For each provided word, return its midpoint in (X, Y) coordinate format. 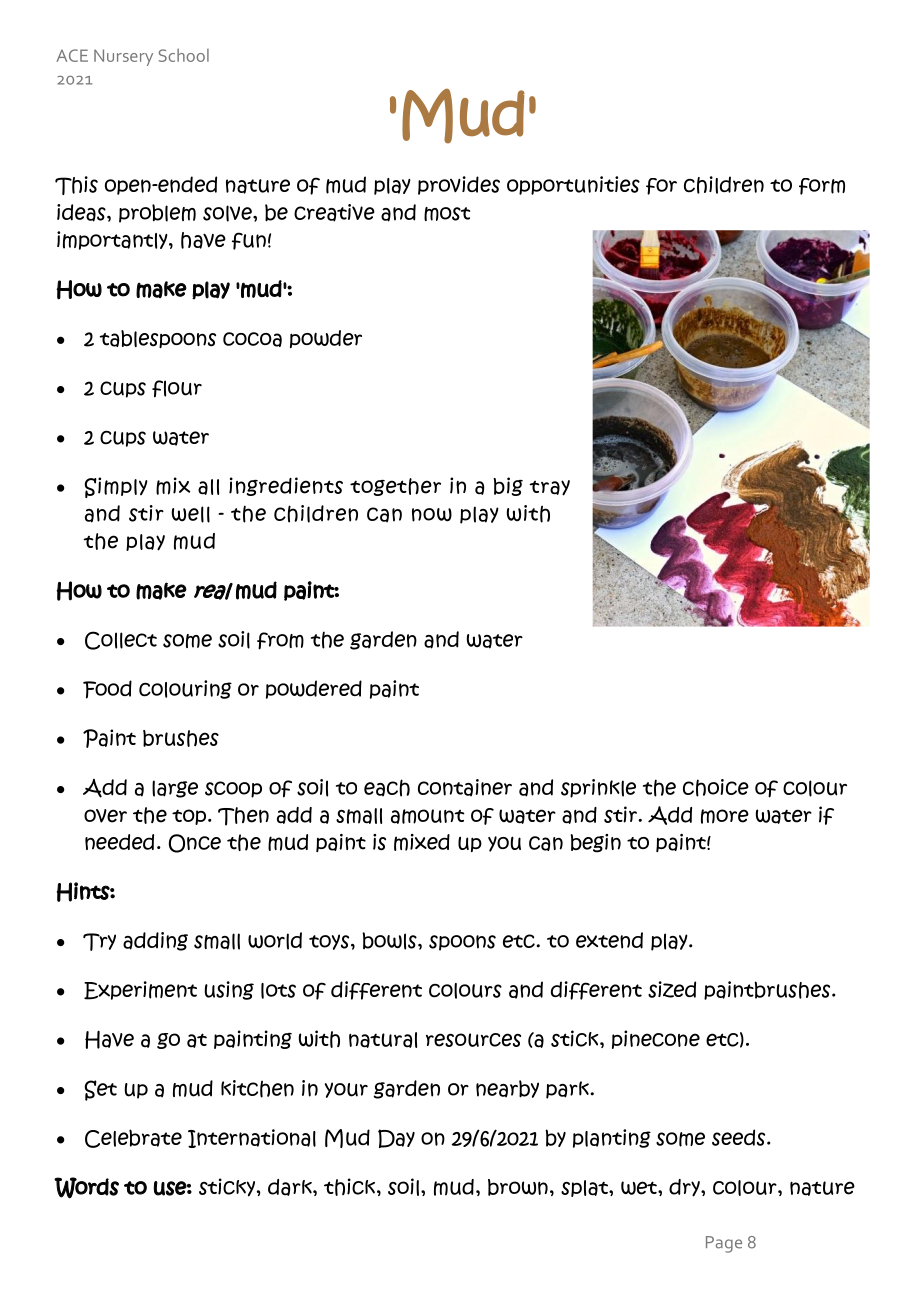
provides (459, 185)
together (395, 487)
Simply (116, 487)
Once (195, 843)
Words (86, 1188)
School (184, 55)
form (822, 186)
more (725, 816)
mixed (422, 842)
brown (518, 1187)
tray (549, 488)
